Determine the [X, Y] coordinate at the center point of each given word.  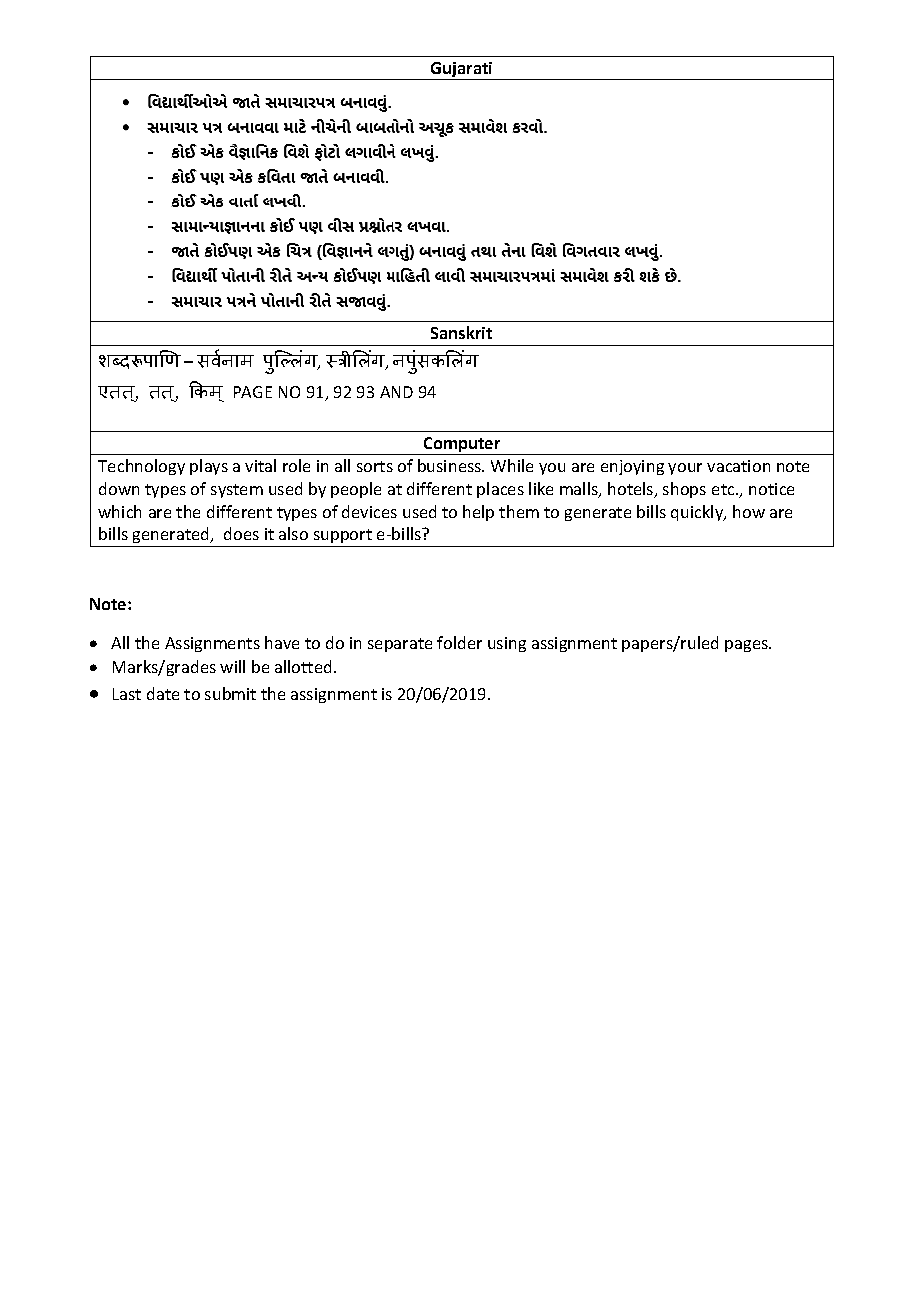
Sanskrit [461, 332]
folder [459, 642]
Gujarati [462, 71]
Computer [462, 446]
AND [396, 392]
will [232, 666]
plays [209, 467]
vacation [738, 466]
